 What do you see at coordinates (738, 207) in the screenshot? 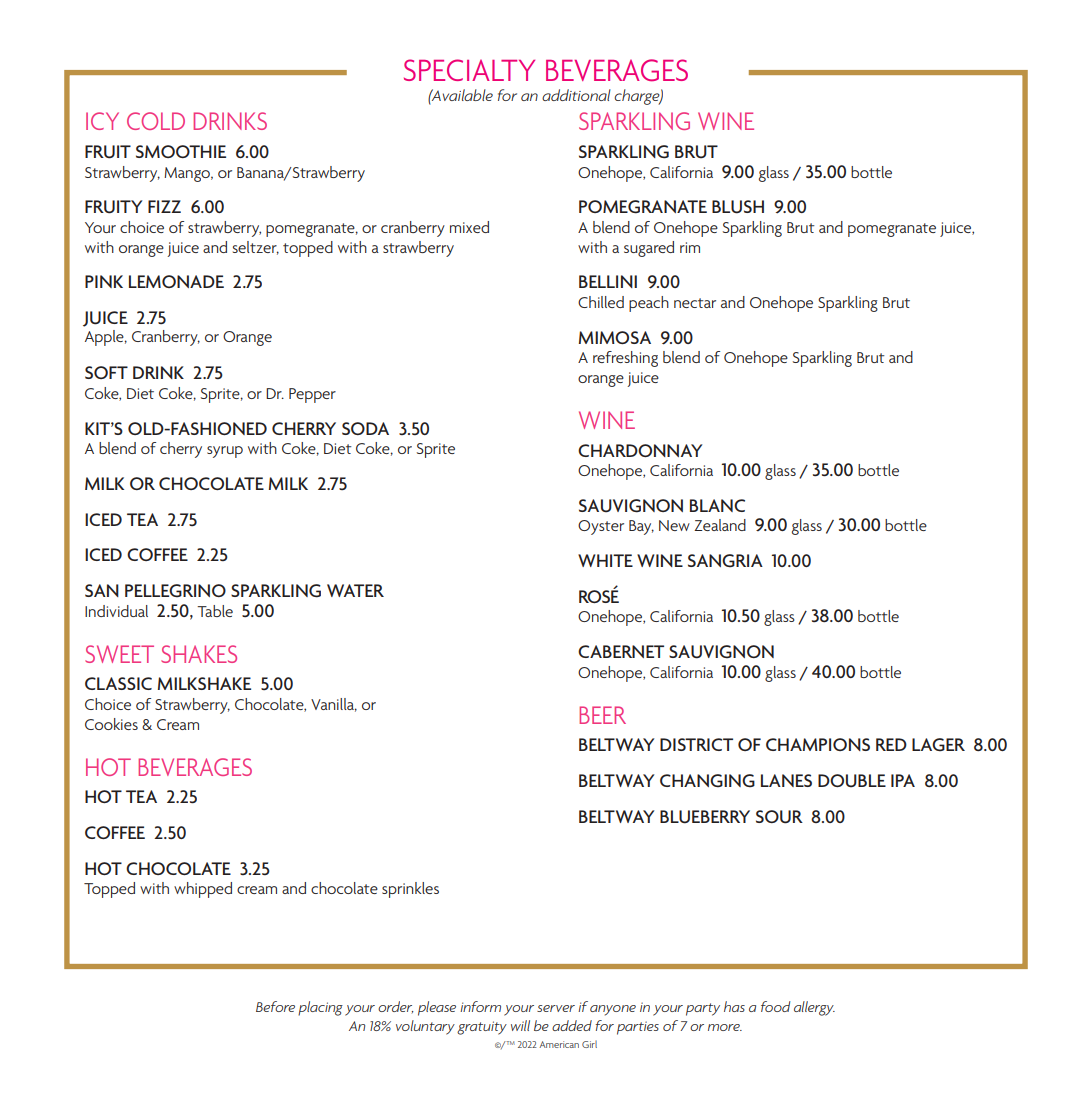
I see `BLUSH` at bounding box center [738, 207].
